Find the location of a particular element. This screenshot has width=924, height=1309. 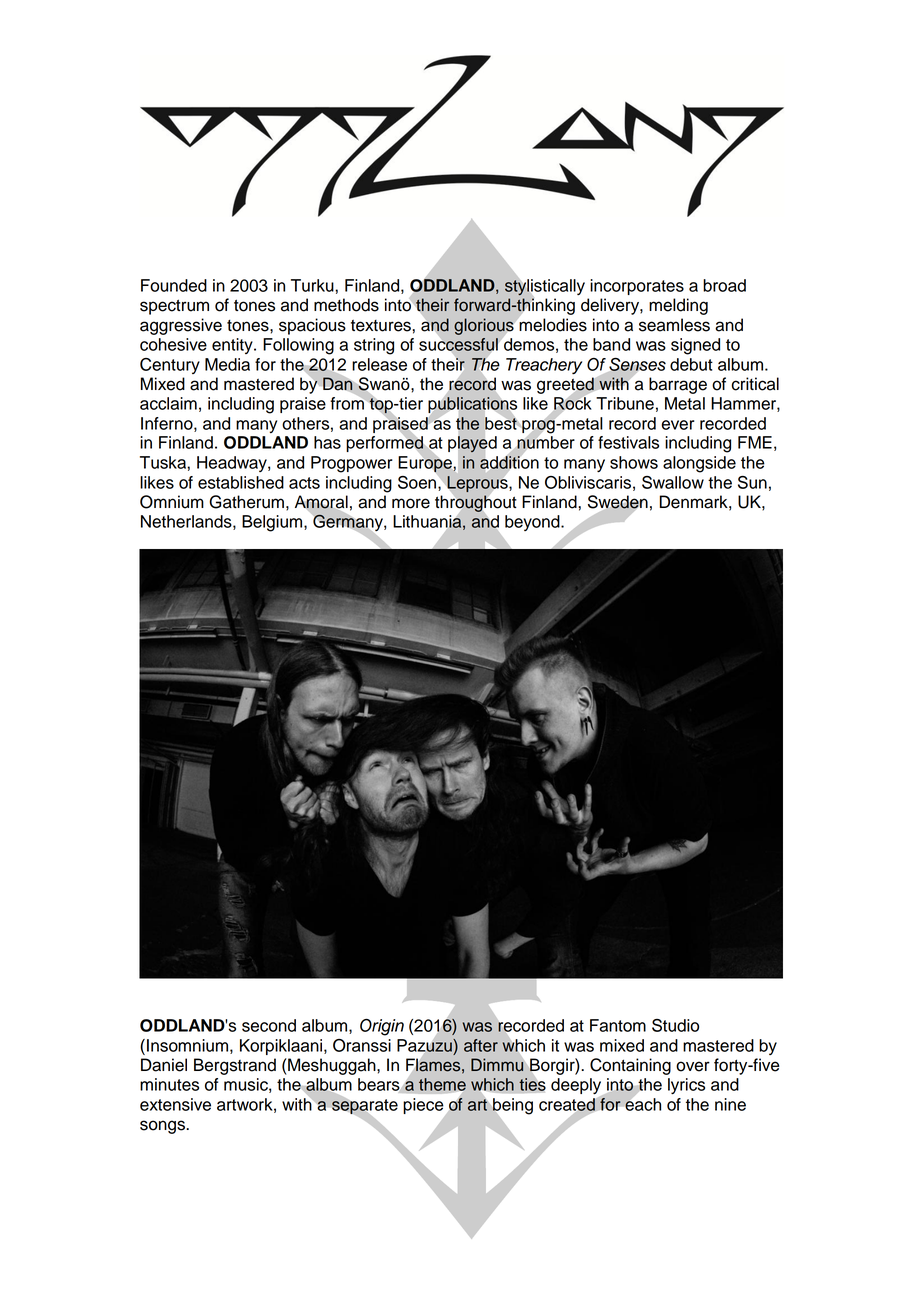

alongside is located at coordinates (699, 464).
